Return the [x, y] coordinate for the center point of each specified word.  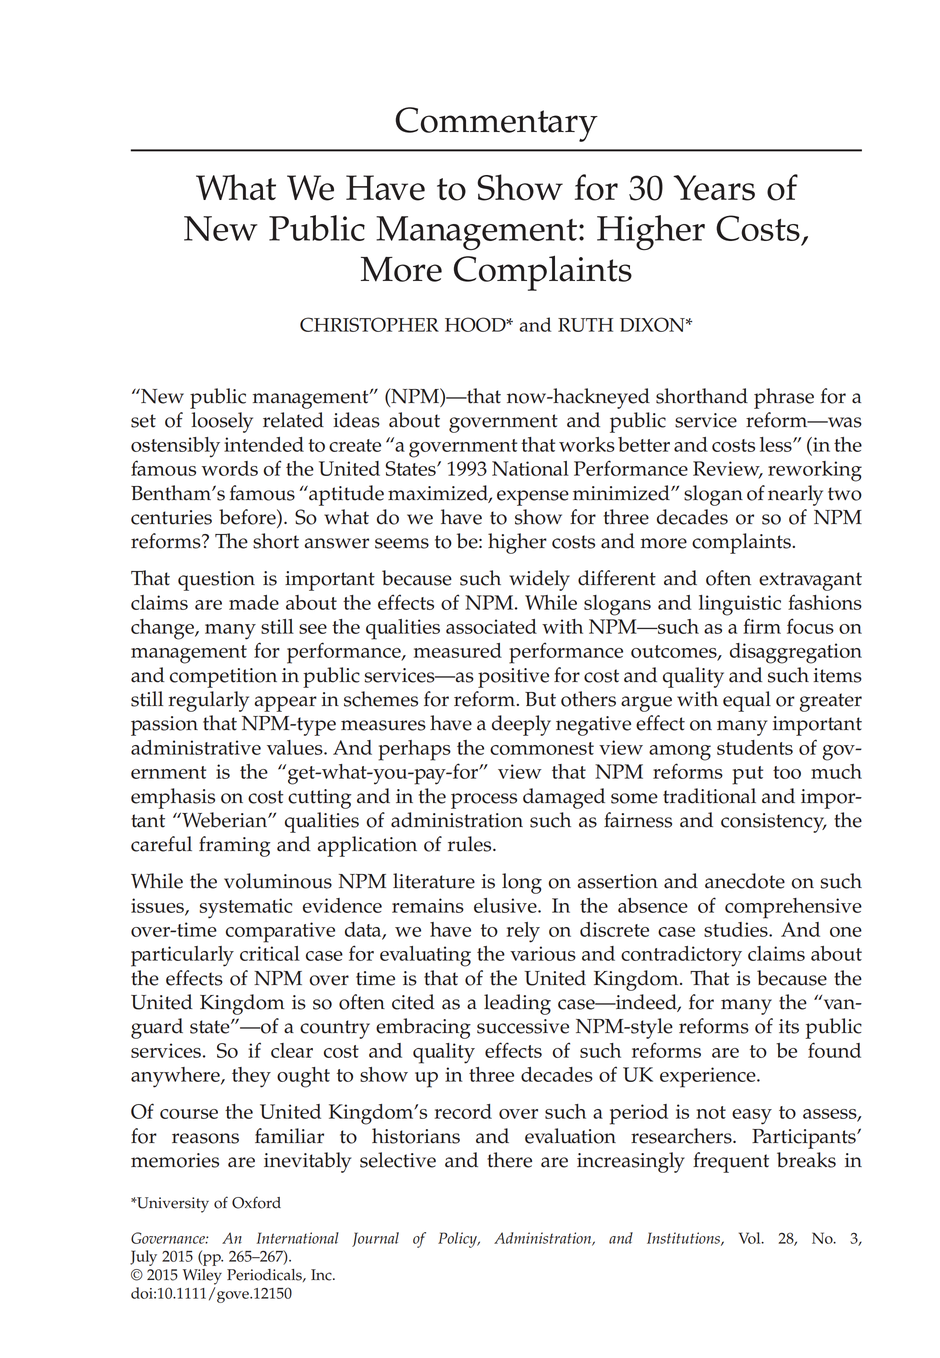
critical [270, 953]
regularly [208, 701]
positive [513, 678]
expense [533, 498]
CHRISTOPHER [369, 324]
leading [517, 1004]
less [777, 444]
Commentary [496, 124]
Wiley [202, 1277]
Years [714, 188]
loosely [222, 422]
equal [747, 701]
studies [737, 929]
